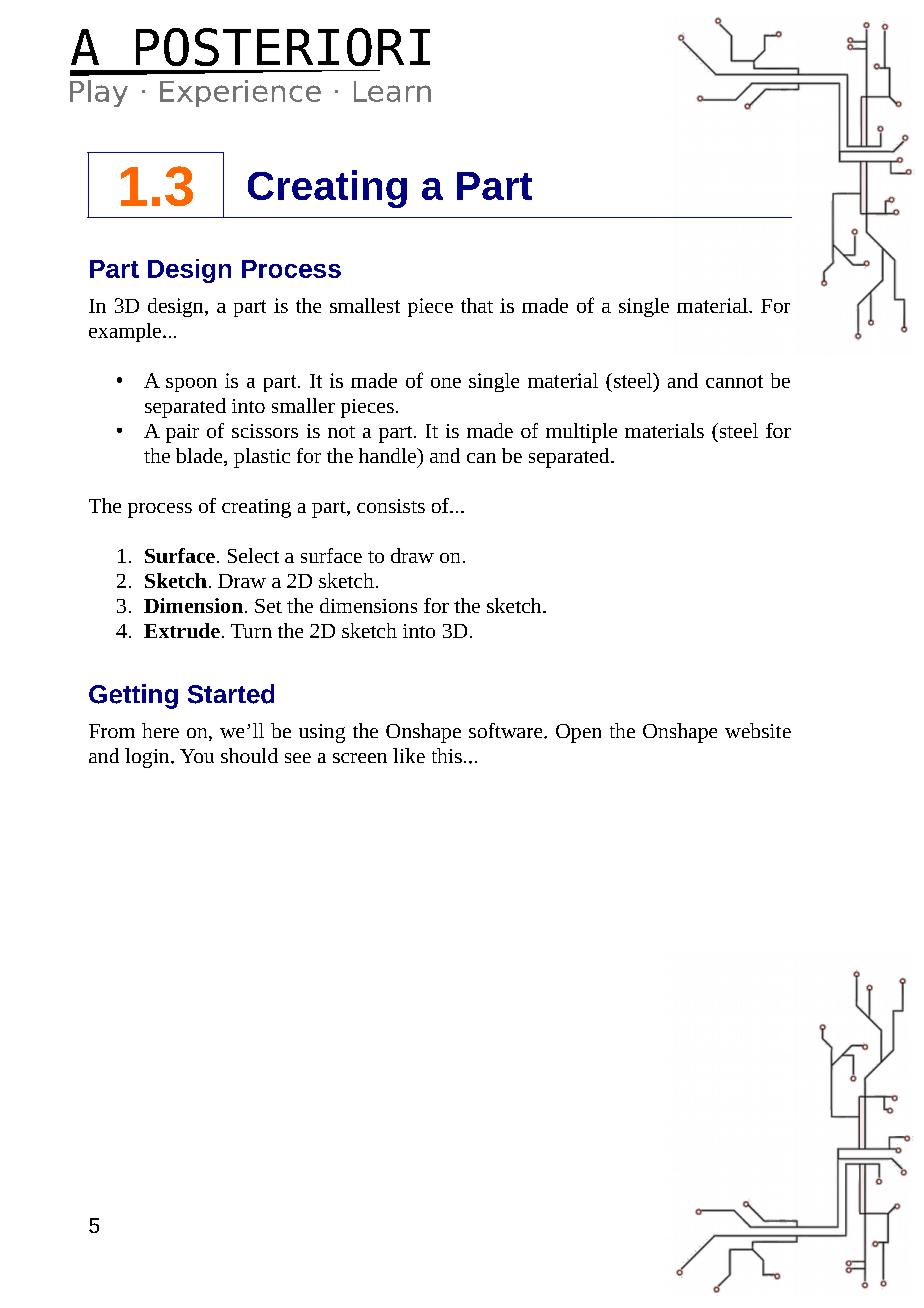  Describe the element at coordinates (125, 332) in the page. I see `example` at that location.
